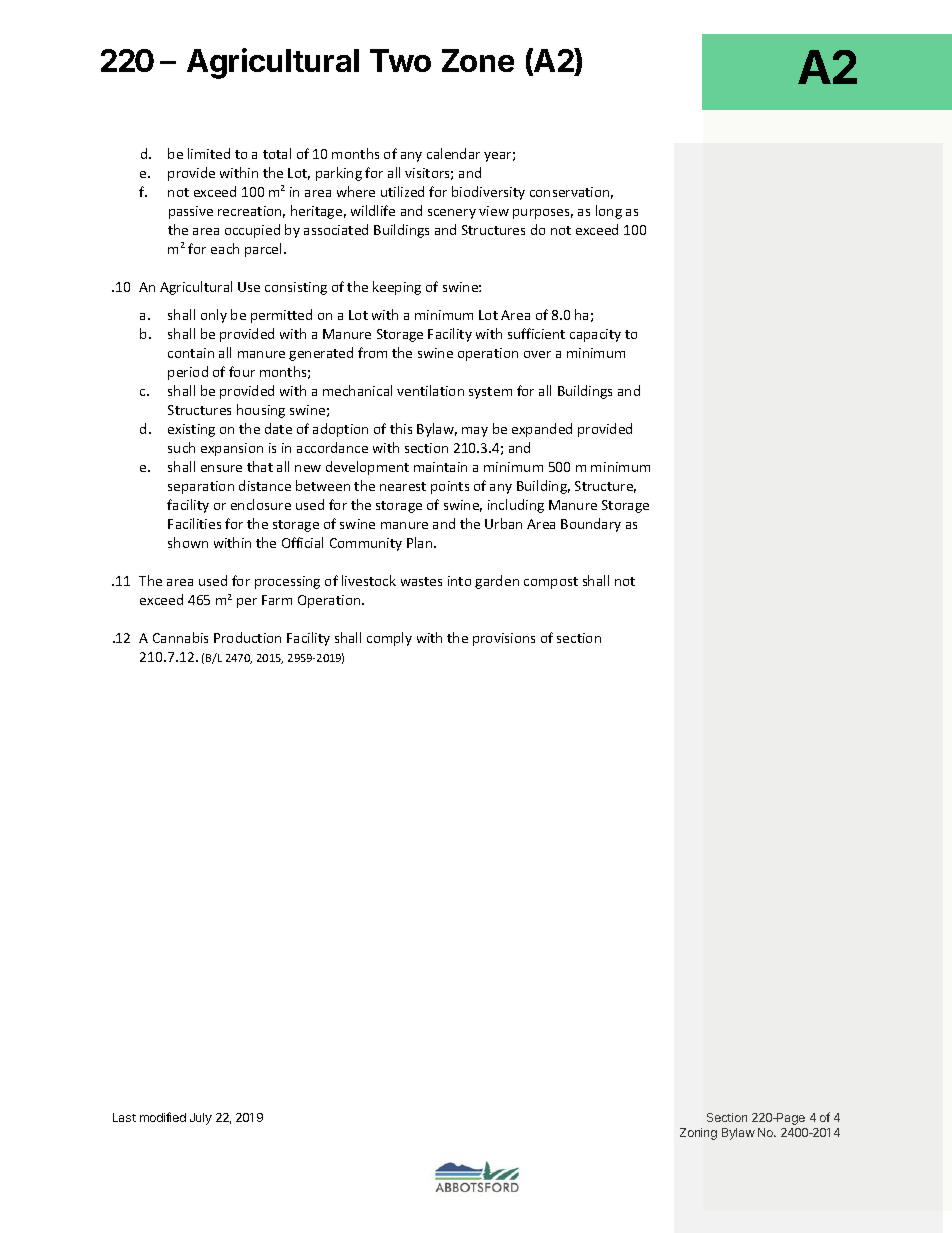 The image size is (952, 1233). I want to click on limited, so click(209, 153).
